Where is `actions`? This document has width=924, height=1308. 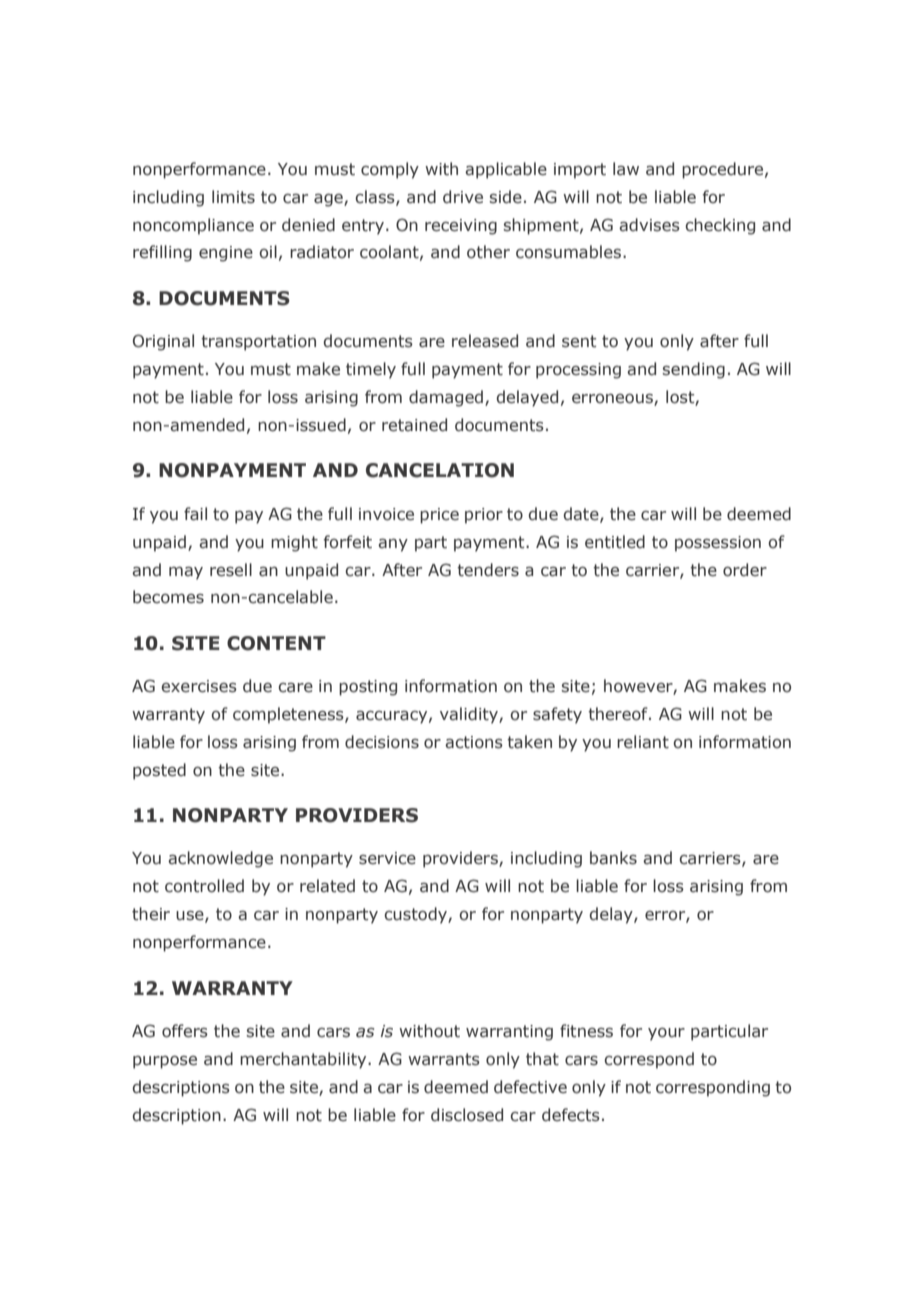 actions is located at coordinates (474, 742).
